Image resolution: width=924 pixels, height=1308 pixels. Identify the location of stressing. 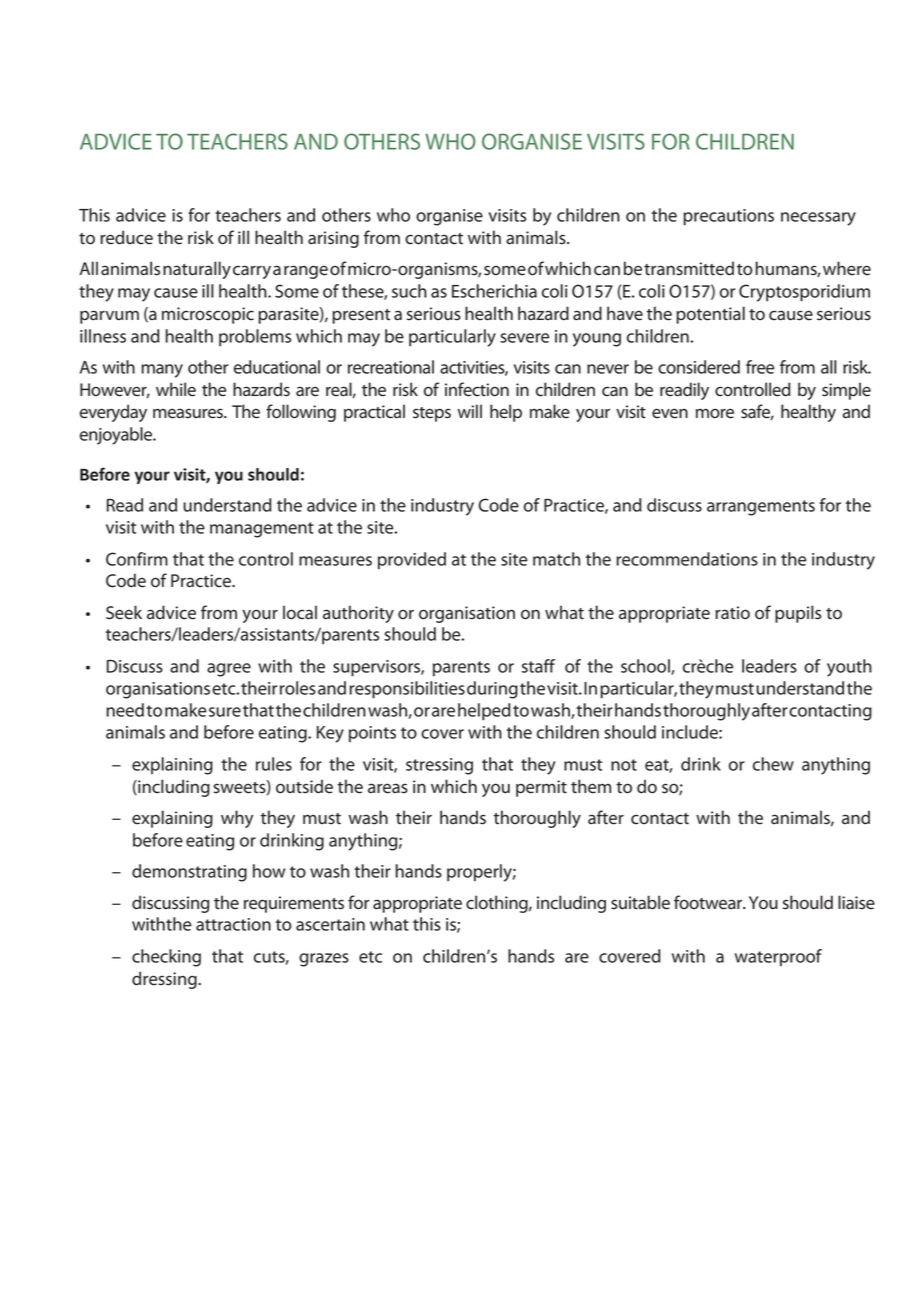
(439, 766).
